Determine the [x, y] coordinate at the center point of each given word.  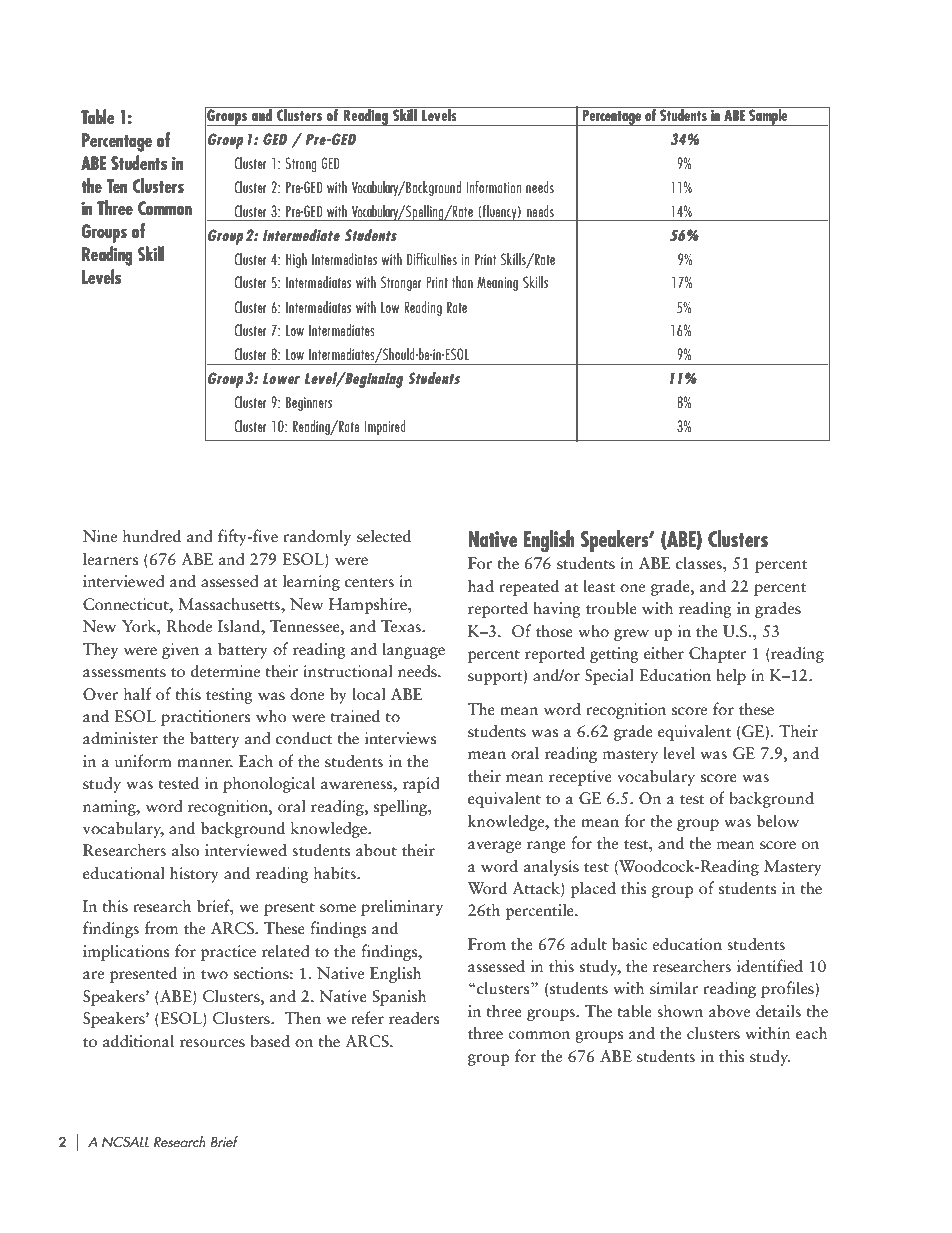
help [731, 676]
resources [212, 1043]
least [599, 586]
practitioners [205, 718]
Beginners [309, 403]
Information [493, 187]
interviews [400, 738]
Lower [281, 378]
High [296, 260]
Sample [768, 116]
